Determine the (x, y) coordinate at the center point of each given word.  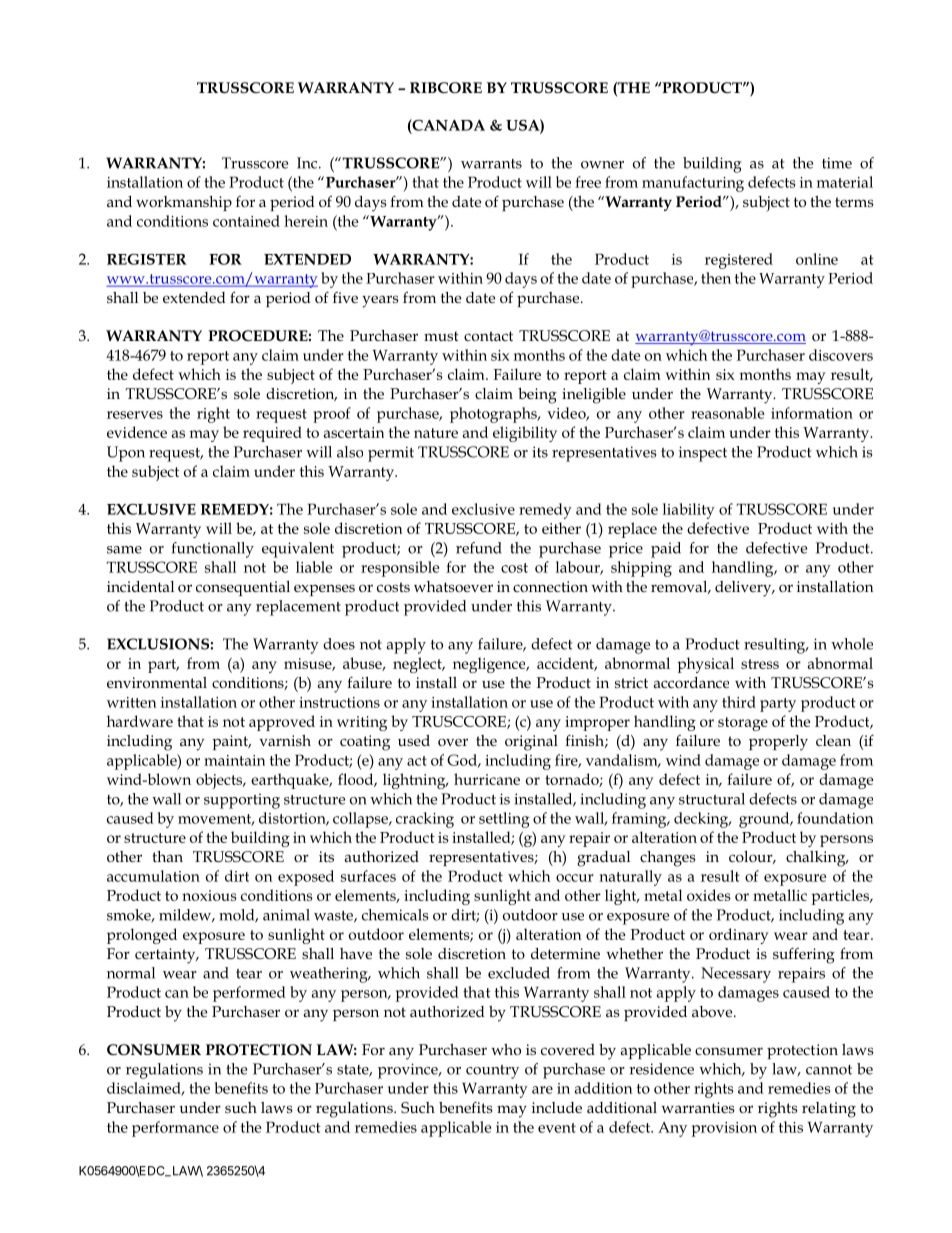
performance (175, 1129)
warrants (491, 164)
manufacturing (693, 184)
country (492, 1072)
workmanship (184, 203)
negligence (490, 665)
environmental (157, 682)
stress (760, 664)
